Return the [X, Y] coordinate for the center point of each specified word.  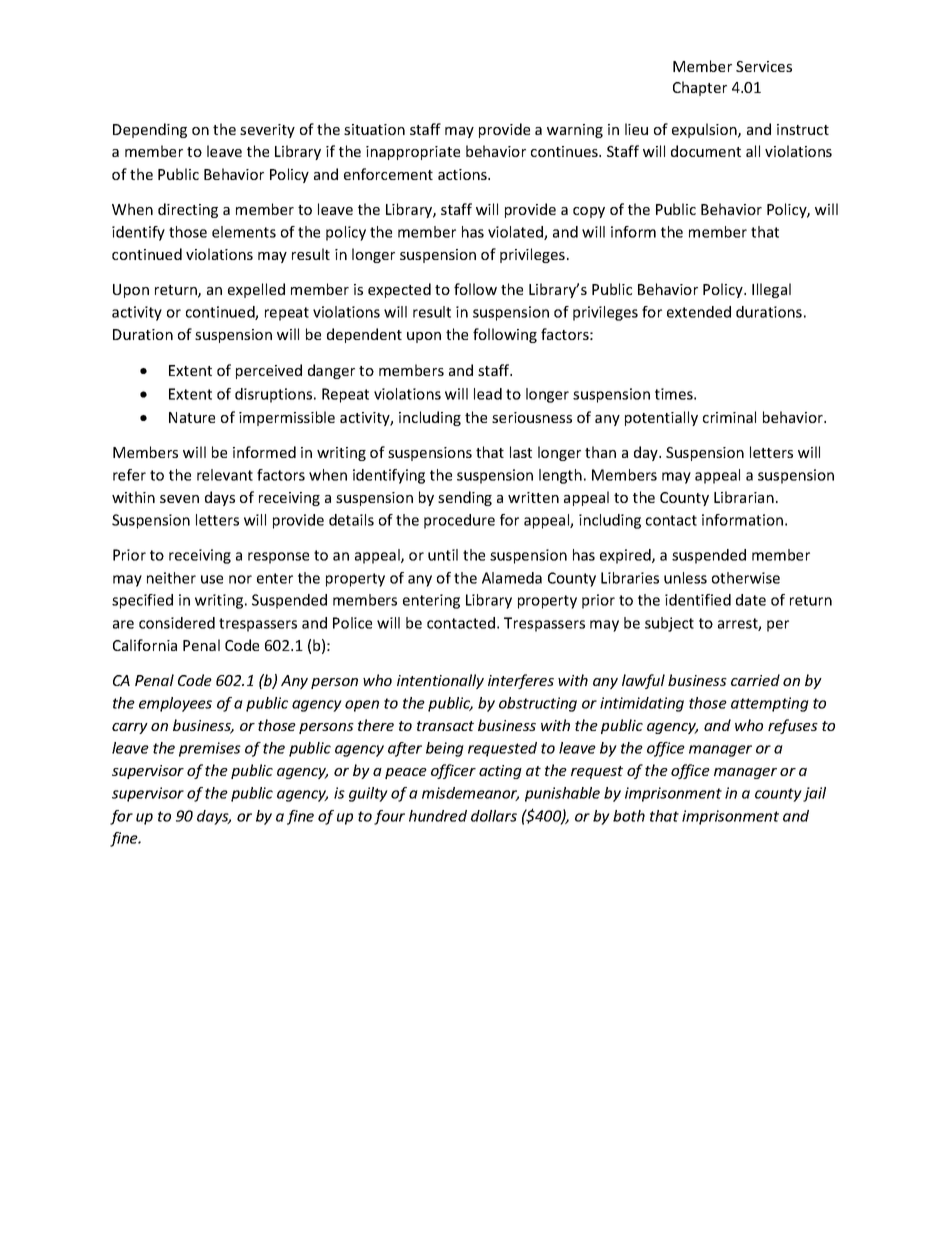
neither [171, 578]
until [443, 555]
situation [374, 129]
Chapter [700, 88]
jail [814, 794]
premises [210, 749]
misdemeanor [470, 794]
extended [699, 312]
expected [399, 290]
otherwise [746, 578]
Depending [150, 130]
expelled [256, 290]
